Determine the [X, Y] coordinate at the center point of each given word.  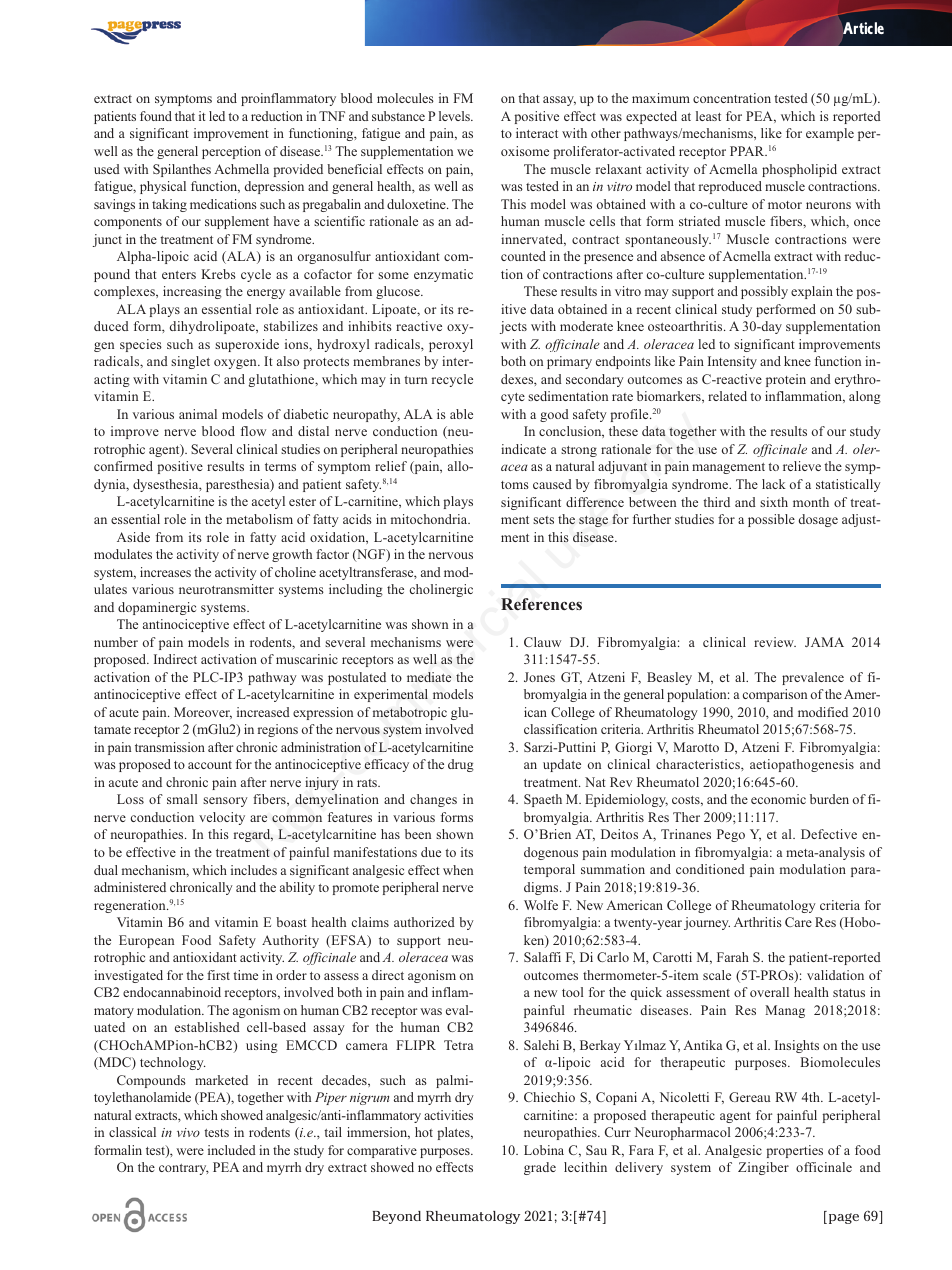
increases [165, 572]
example [830, 134]
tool [572, 992]
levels [455, 116]
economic [778, 799]
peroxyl [451, 345]
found [156, 116]
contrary [184, 1169]
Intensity [732, 362]
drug [461, 765]
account [210, 765]
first [218, 975]
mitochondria [430, 519]
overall [769, 992]
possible [771, 520]
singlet [190, 362]
